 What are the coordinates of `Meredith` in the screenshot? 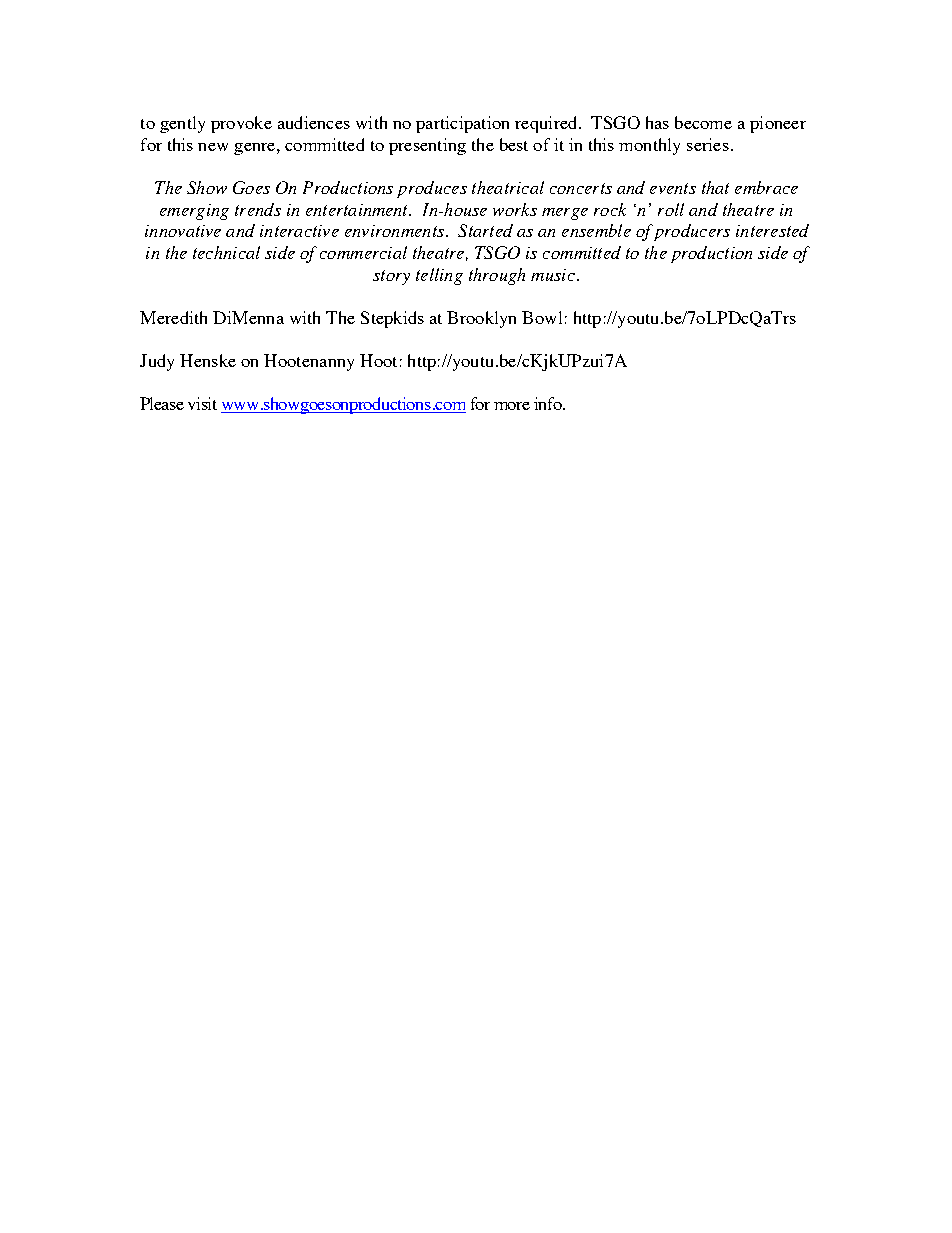 It's located at (173, 317).
